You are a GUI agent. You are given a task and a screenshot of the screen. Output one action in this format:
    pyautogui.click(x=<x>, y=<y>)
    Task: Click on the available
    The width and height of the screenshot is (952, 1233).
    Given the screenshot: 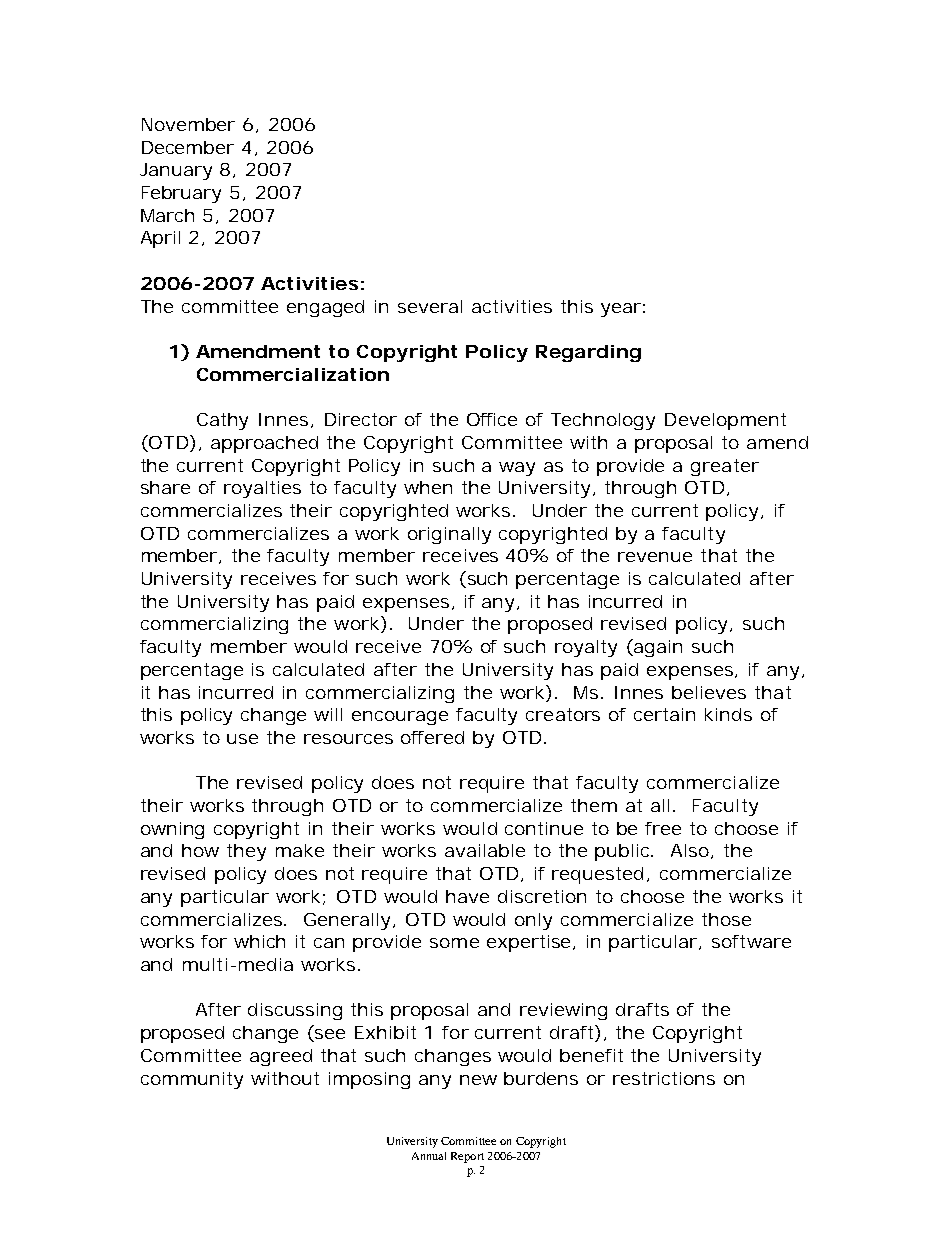 What is the action you would take?
    pyautogui.click(x=485, y=850)
